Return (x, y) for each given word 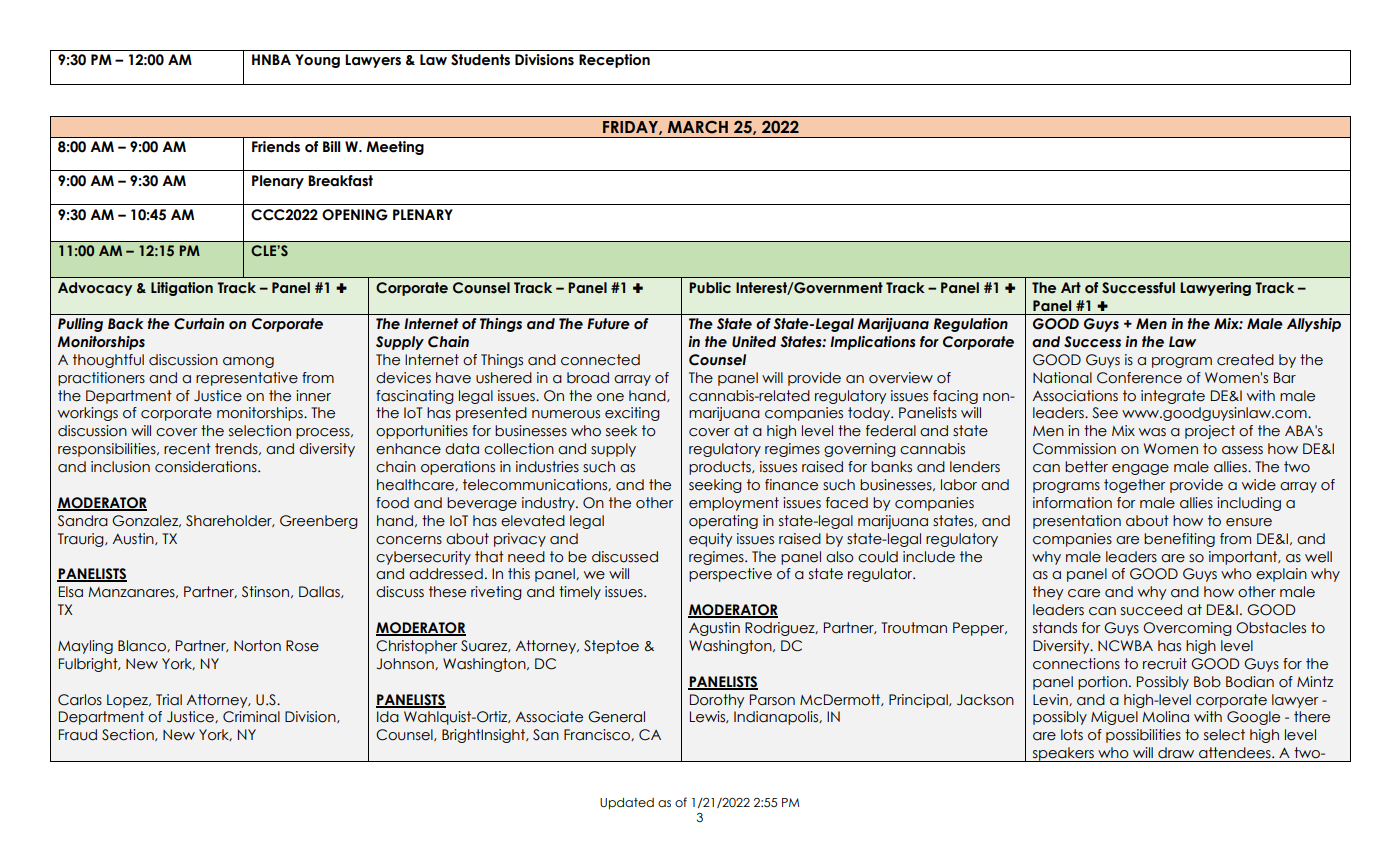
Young (317, 61)
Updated (627, 804)
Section (129, 735)
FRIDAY (631, 128)
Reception (614, 61)
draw (1176, 753)
